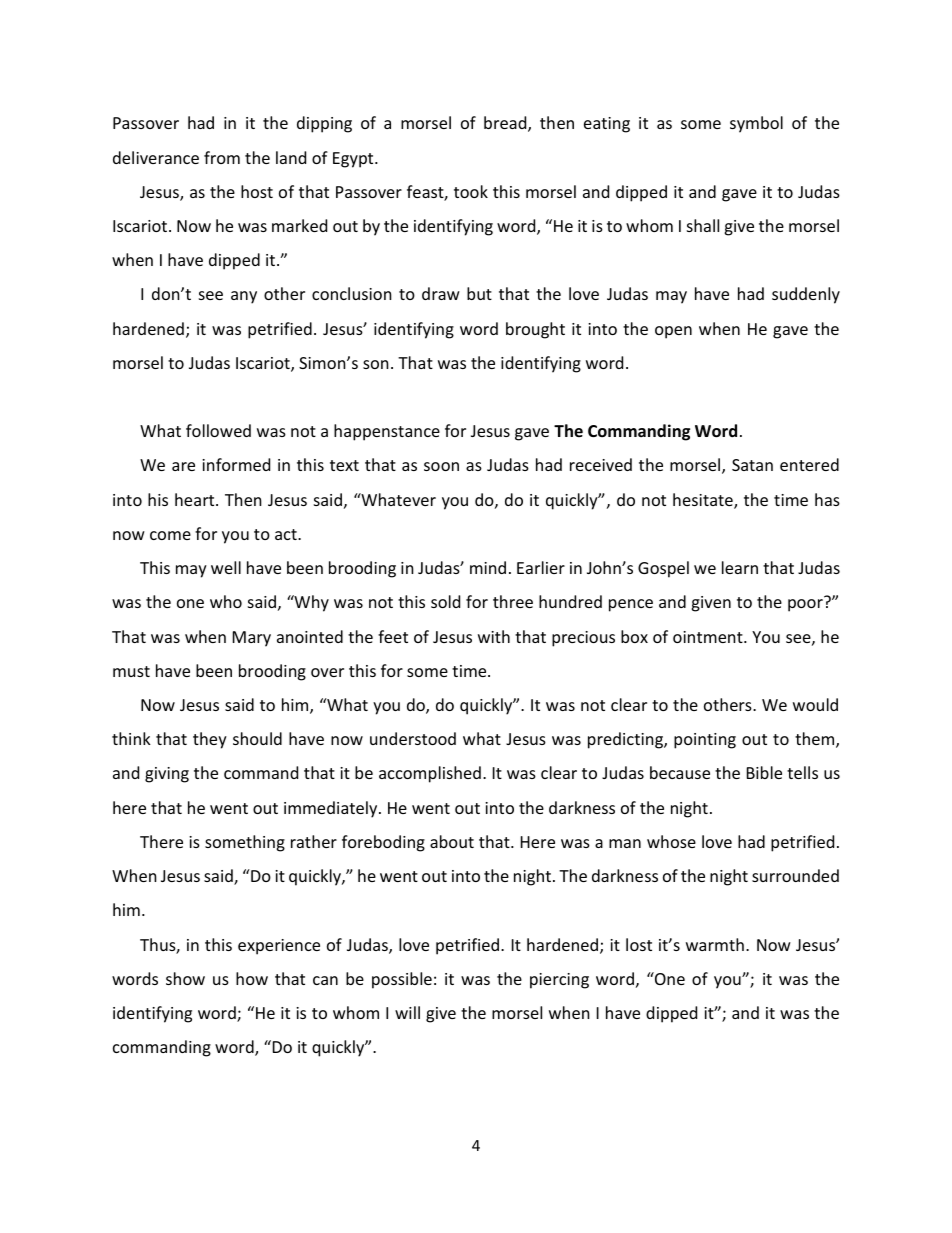 This image has width=952, height=1233. I want to click on soon, so click(441, 466).
